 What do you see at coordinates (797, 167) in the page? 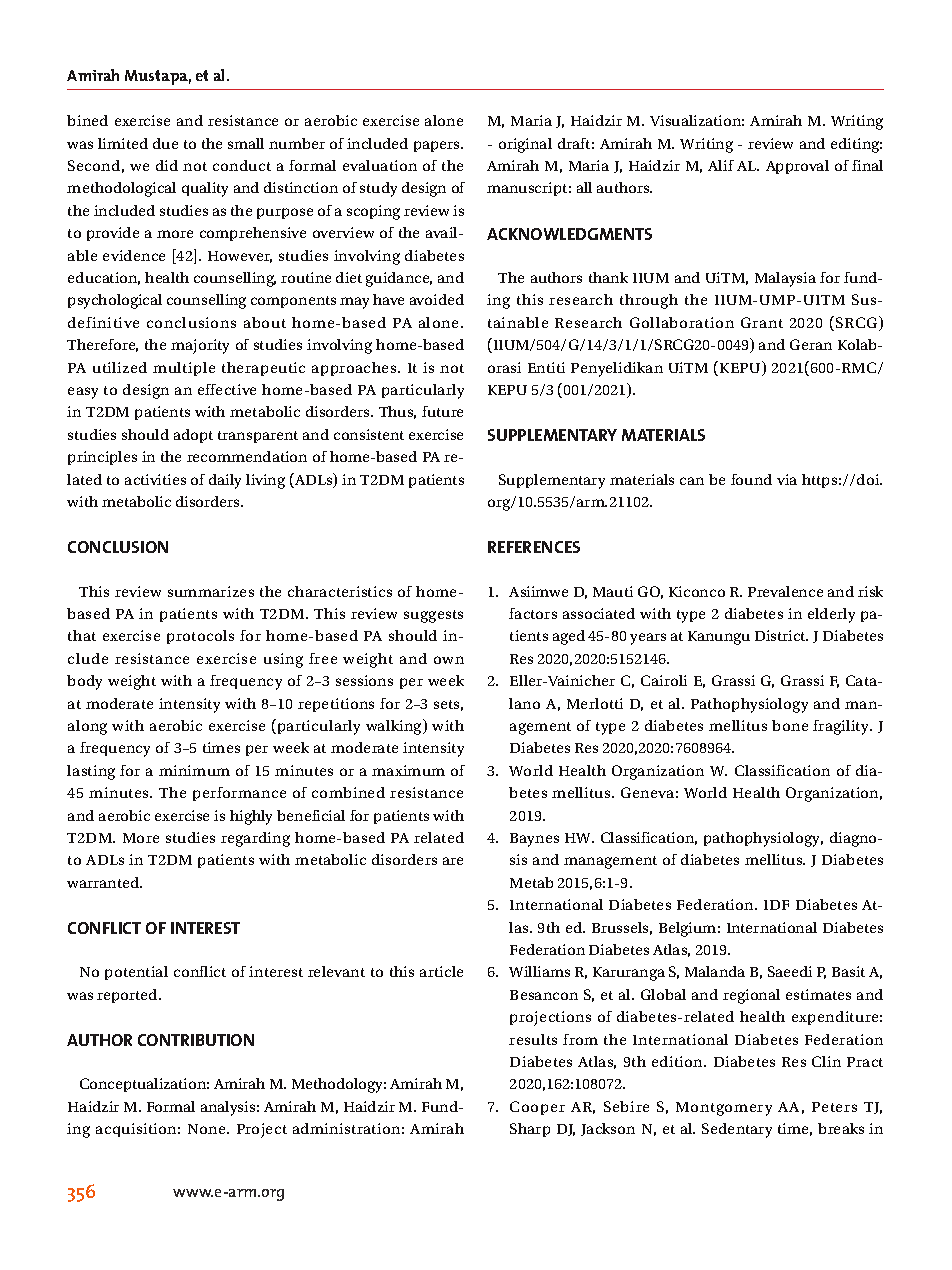
I see `Approval` at bounding box center [797, 167].
